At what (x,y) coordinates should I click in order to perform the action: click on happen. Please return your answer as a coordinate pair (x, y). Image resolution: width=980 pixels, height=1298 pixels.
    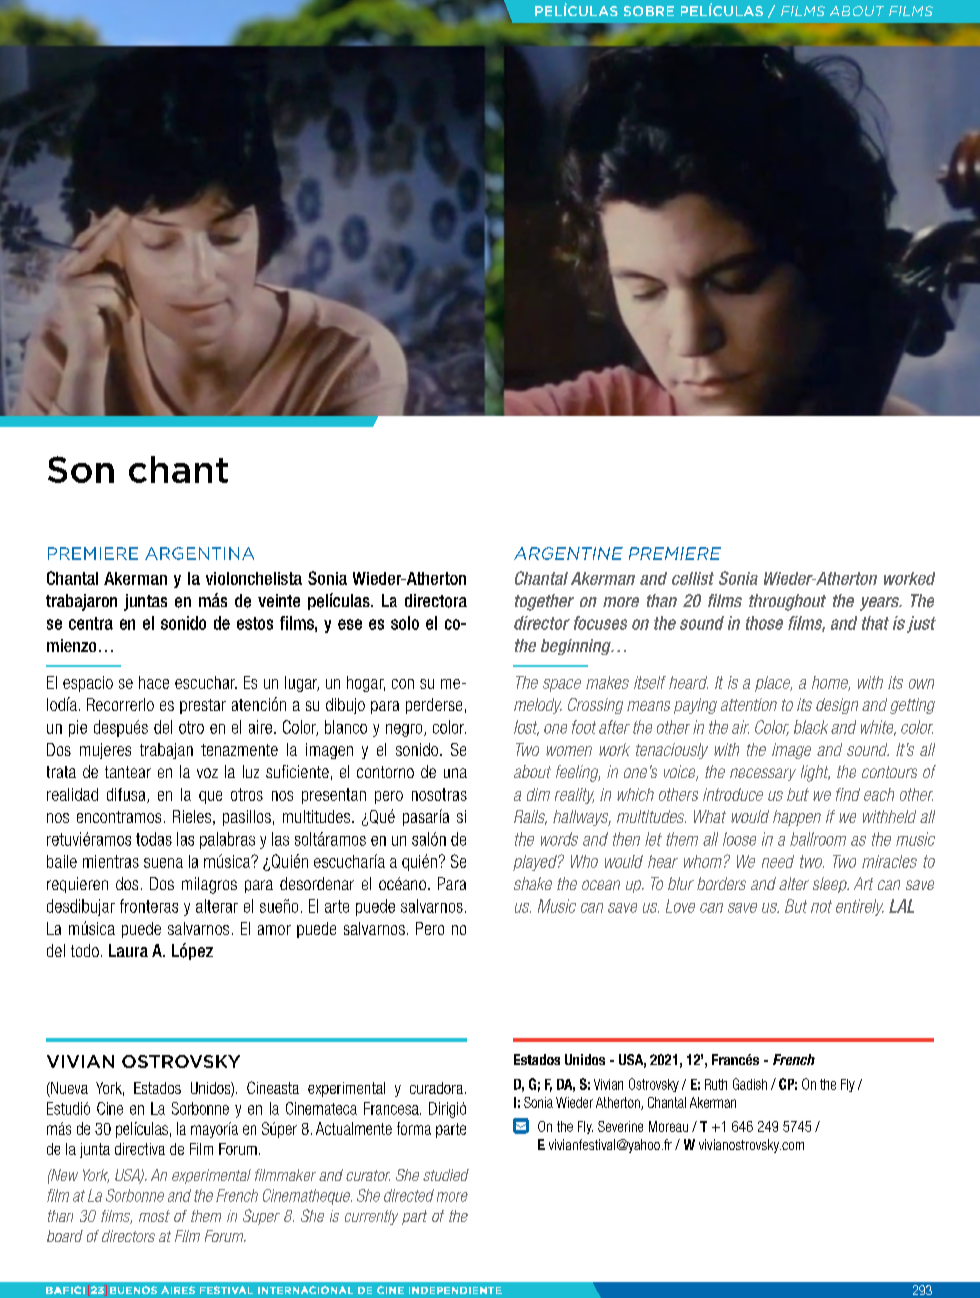
    Looking at the image, I should click on (797, 818).
